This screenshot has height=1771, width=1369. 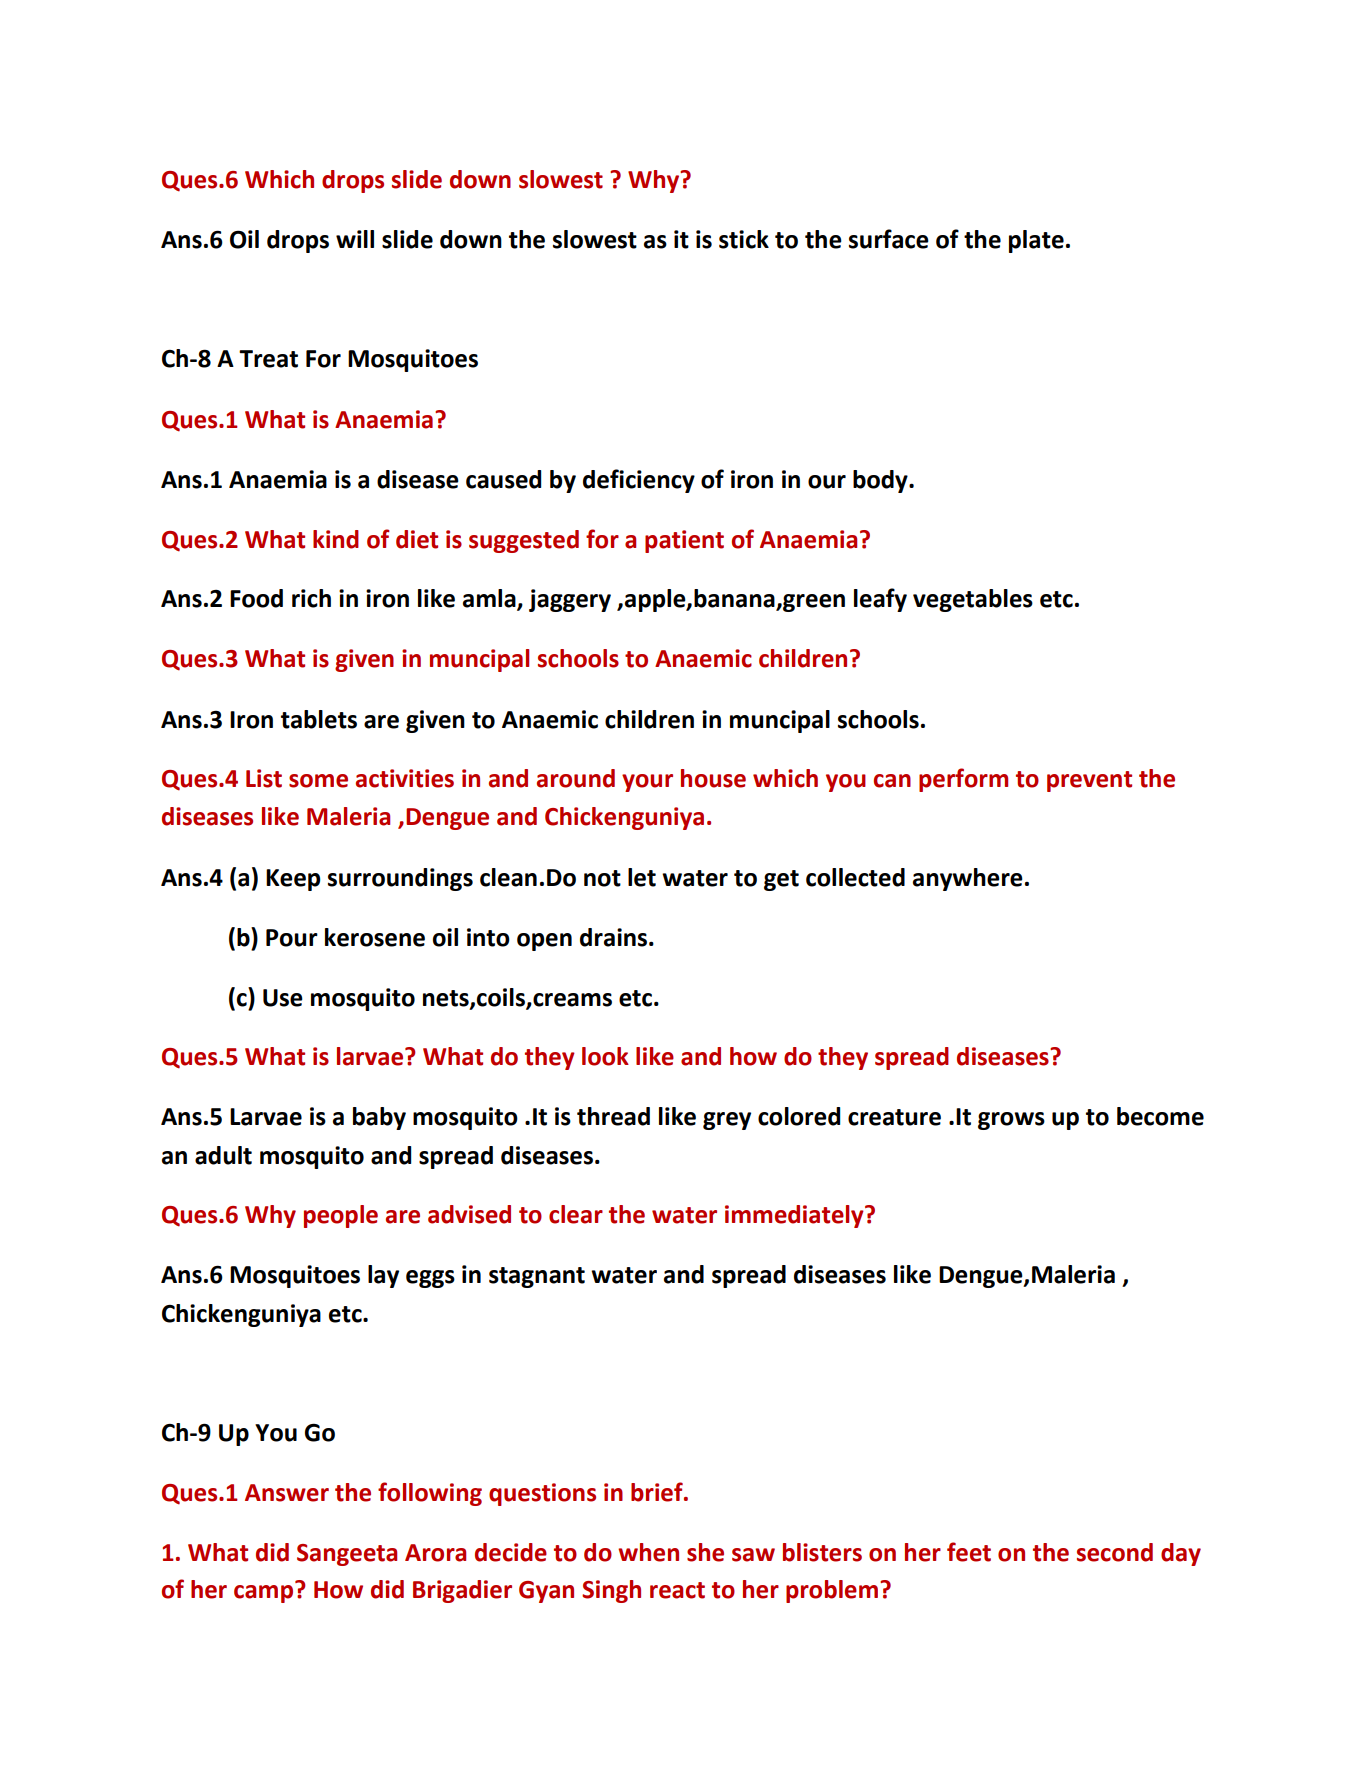 I want to click on will, so click(x=355, y=239).
